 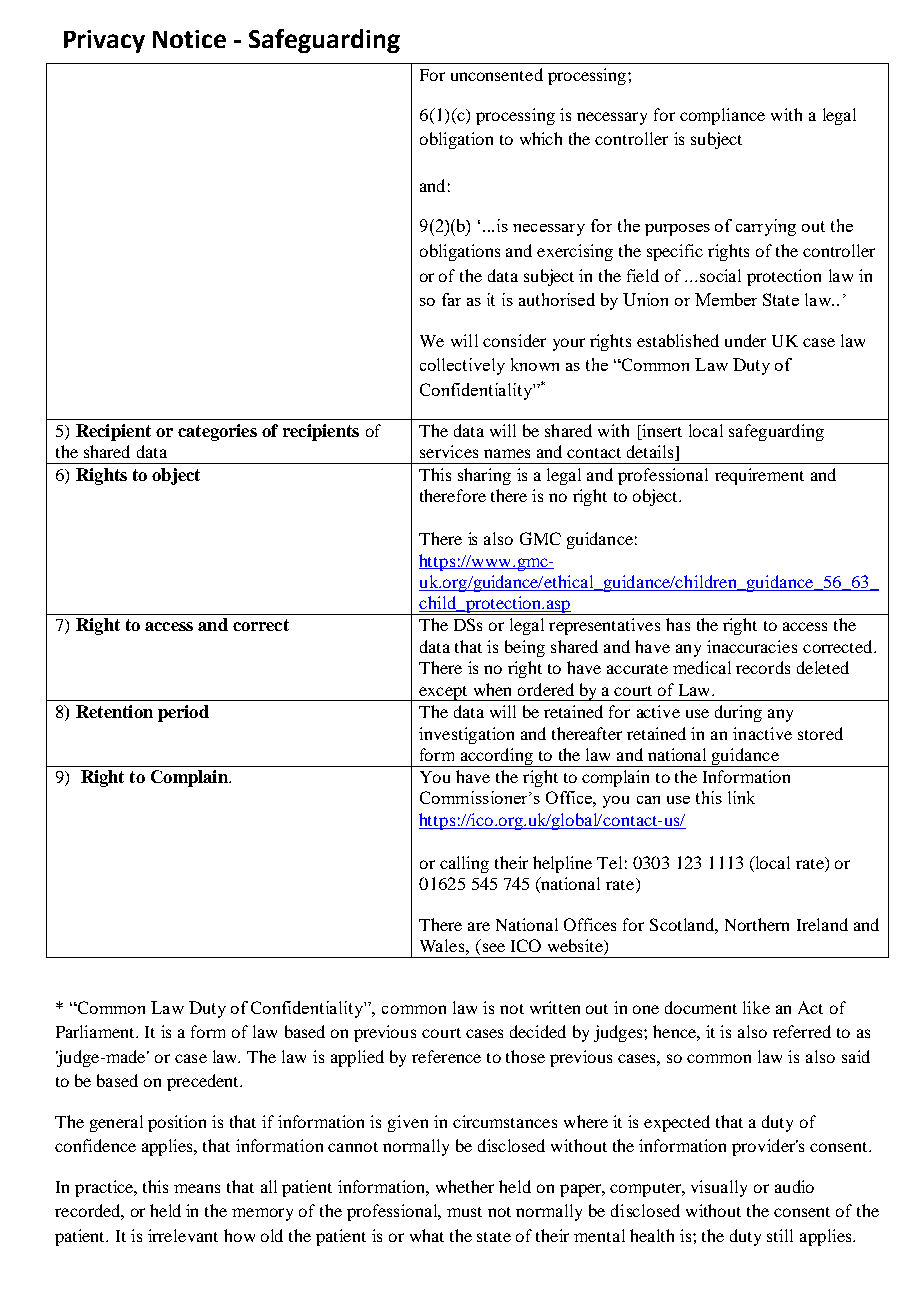 What do you see at coordinates (462, 366) in the screenshot?
I see `collectively` at bounding box center [462, 366].
